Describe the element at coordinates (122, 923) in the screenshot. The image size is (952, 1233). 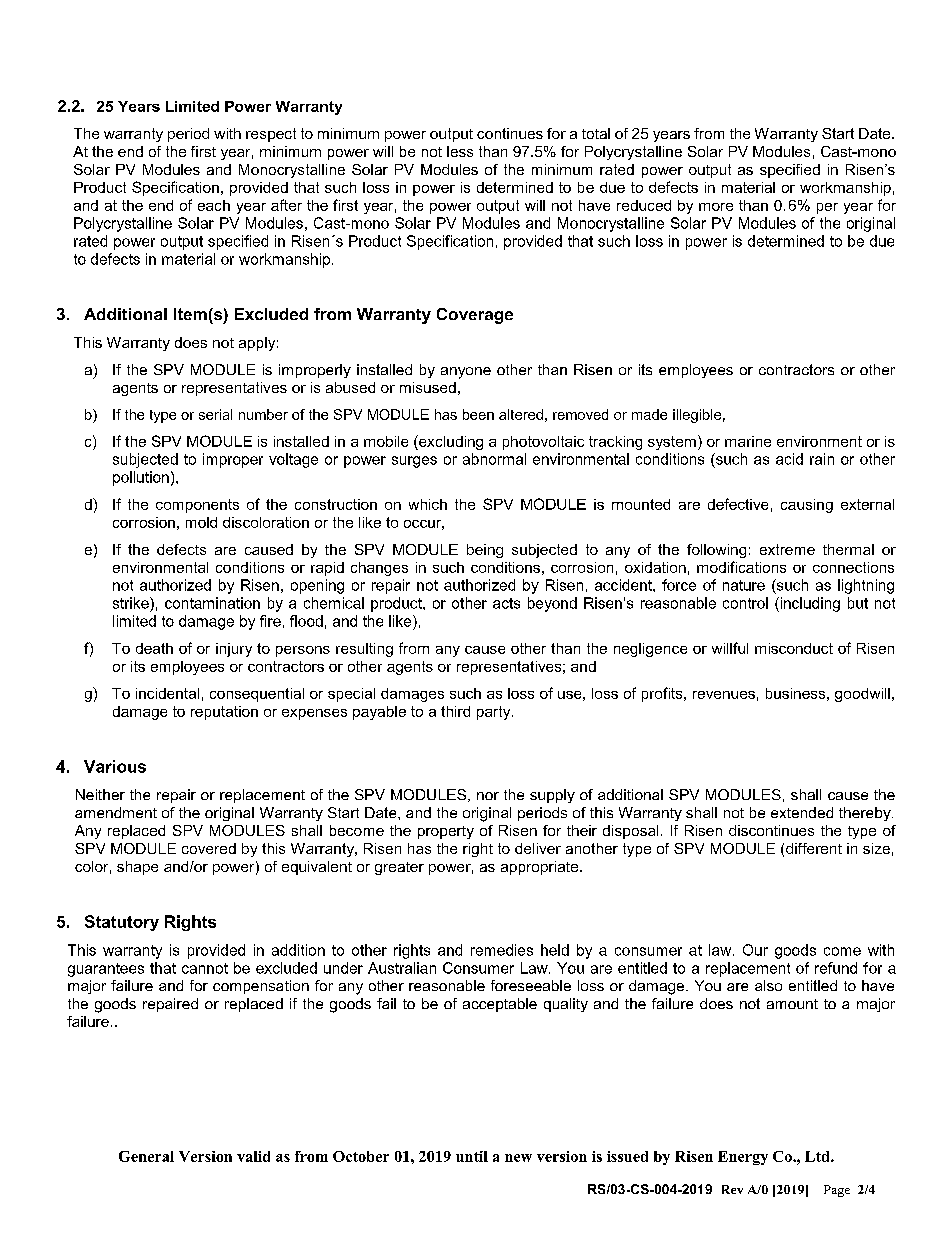
I see `Statutory` at that location.
